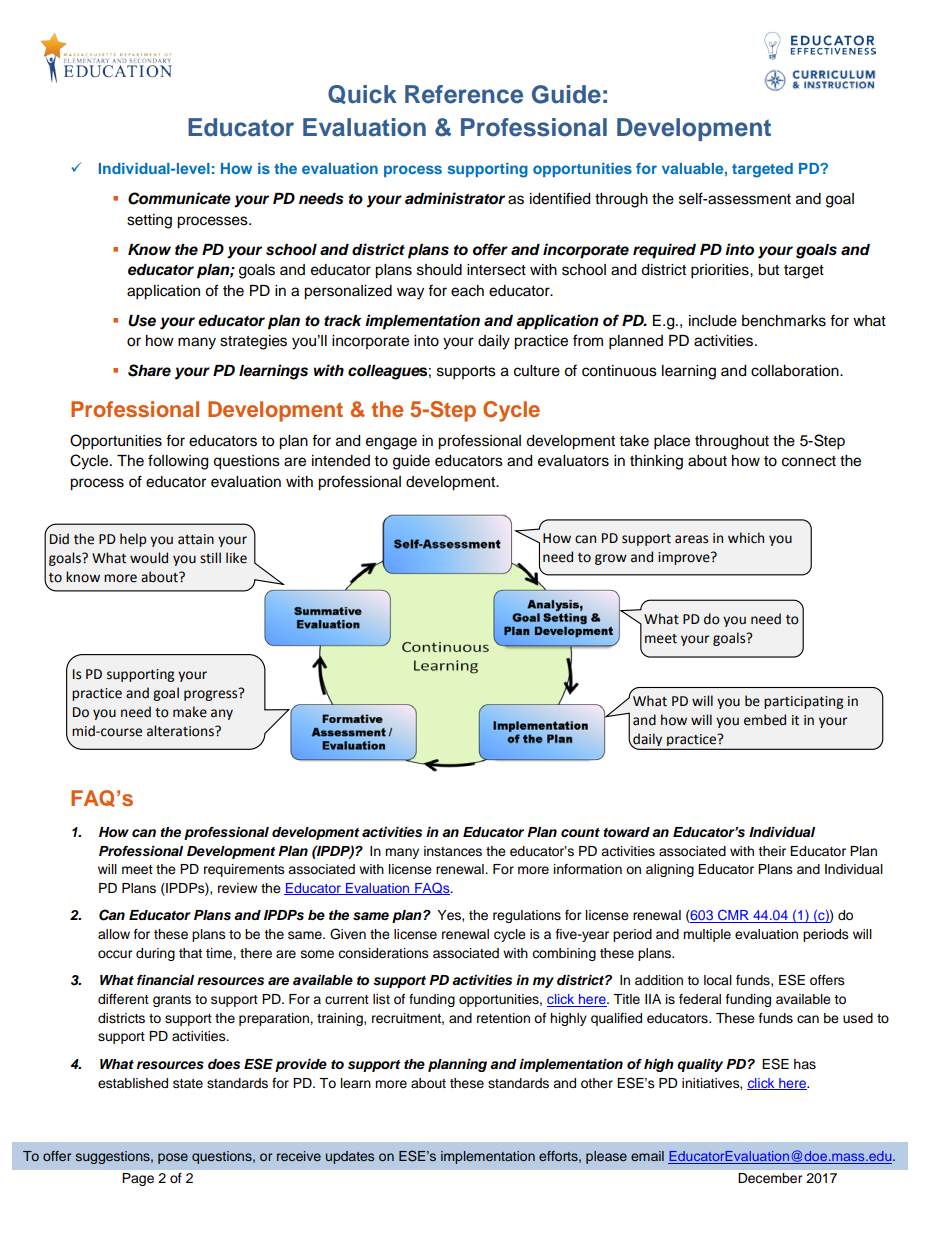 Image resolution: width=952 pixels, height=1233 pixels. What do you see at coordinates (133, 540) in the screenshot?
I see `help` at bounding box center [133, 540].
